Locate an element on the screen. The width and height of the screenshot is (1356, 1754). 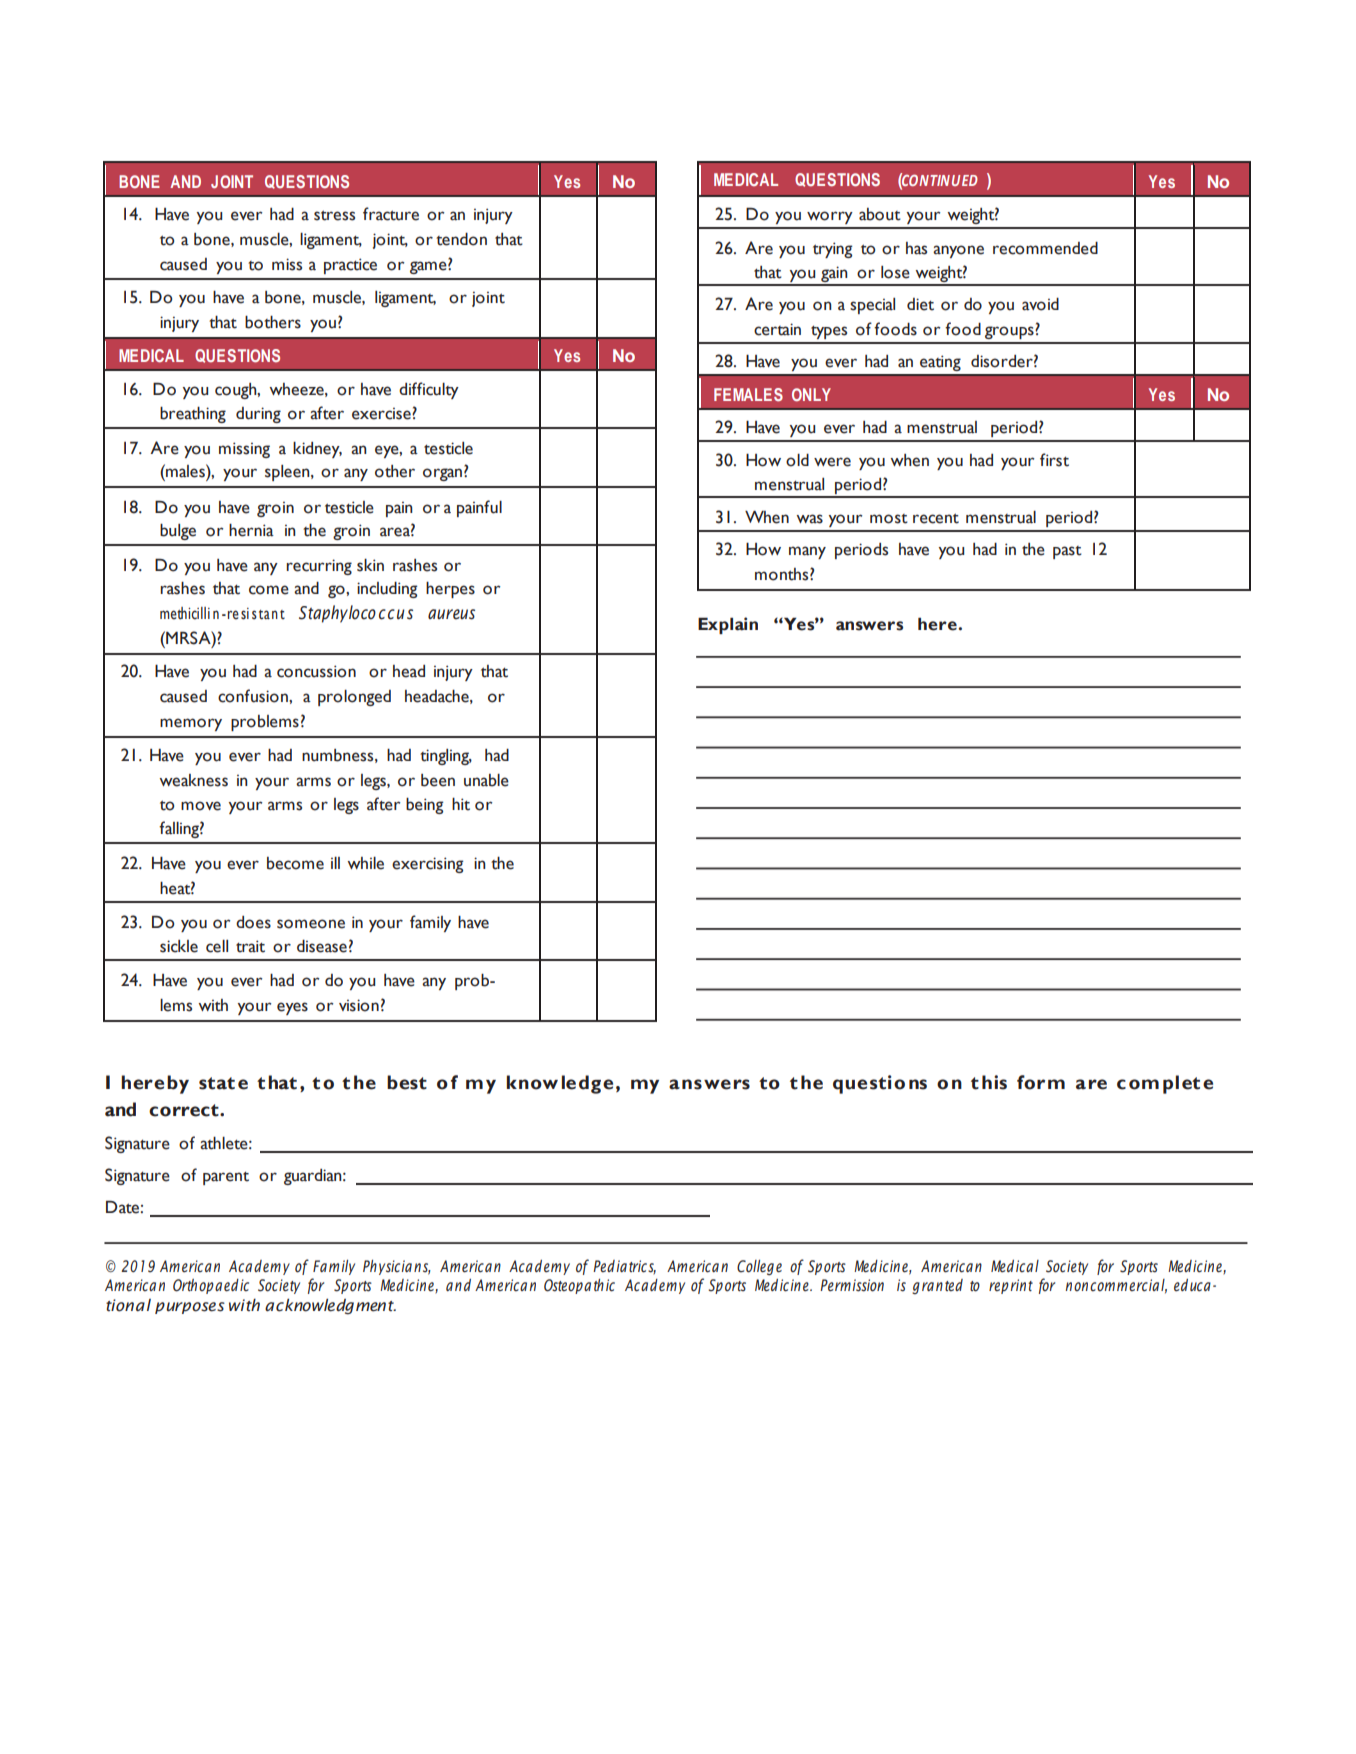
granted is located at coordinates (937, 1286).
